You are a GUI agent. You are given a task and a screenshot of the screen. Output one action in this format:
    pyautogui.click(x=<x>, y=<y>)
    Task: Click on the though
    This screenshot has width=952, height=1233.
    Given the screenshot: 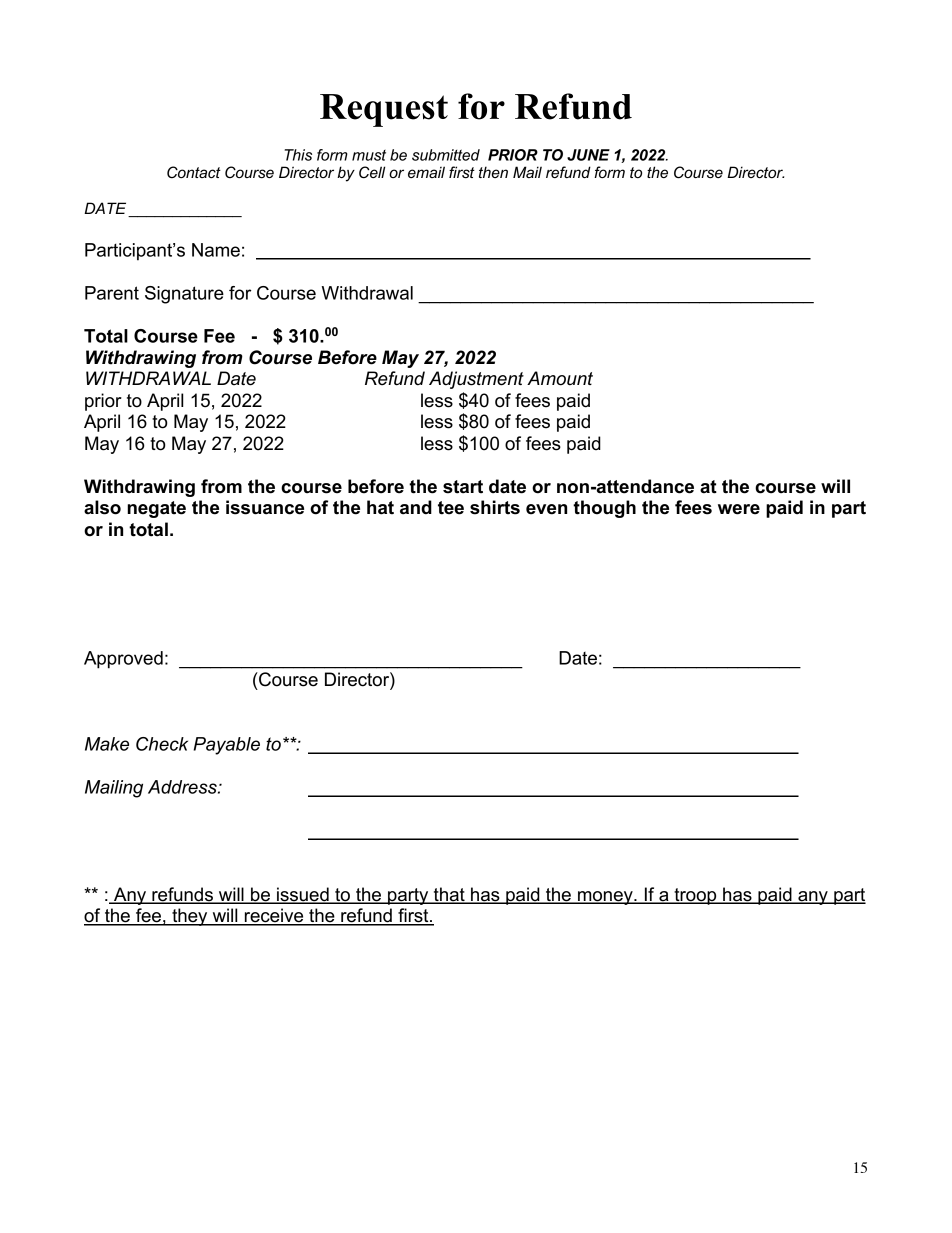 What is the action you would take?
    pyautogui.click(x=604, y=509)
